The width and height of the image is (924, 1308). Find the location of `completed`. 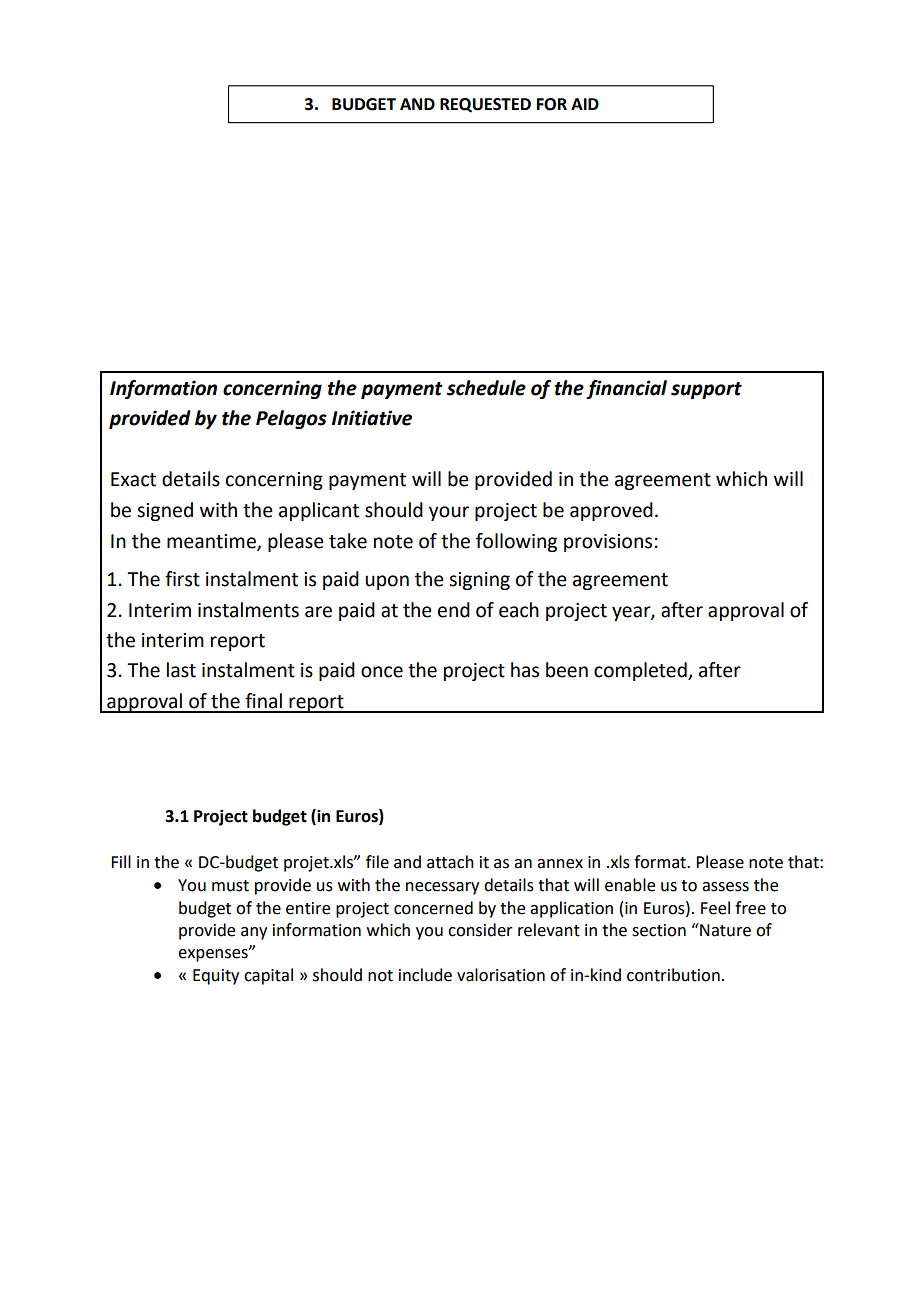

completed is located at coordinates (641, 671).
